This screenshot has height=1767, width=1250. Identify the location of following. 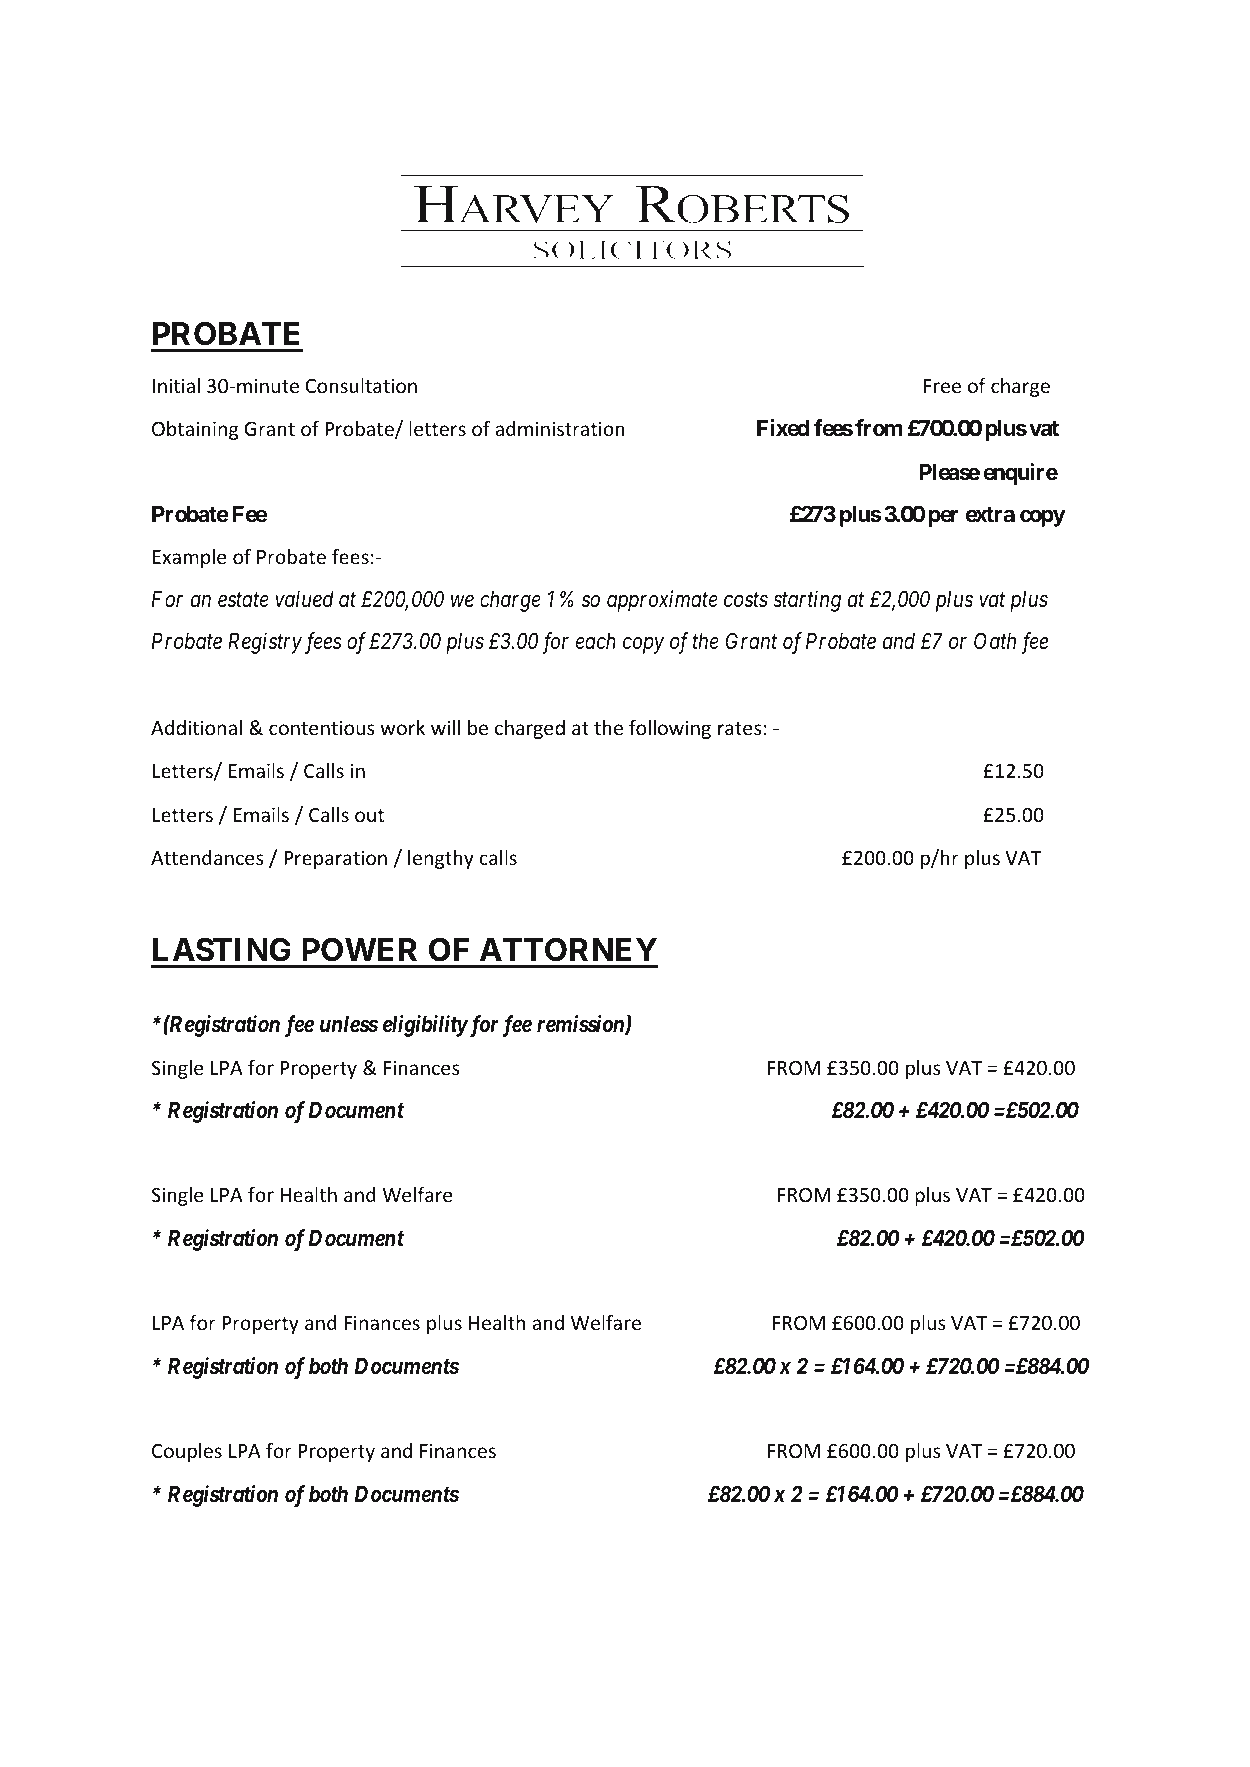
(670, 729).
